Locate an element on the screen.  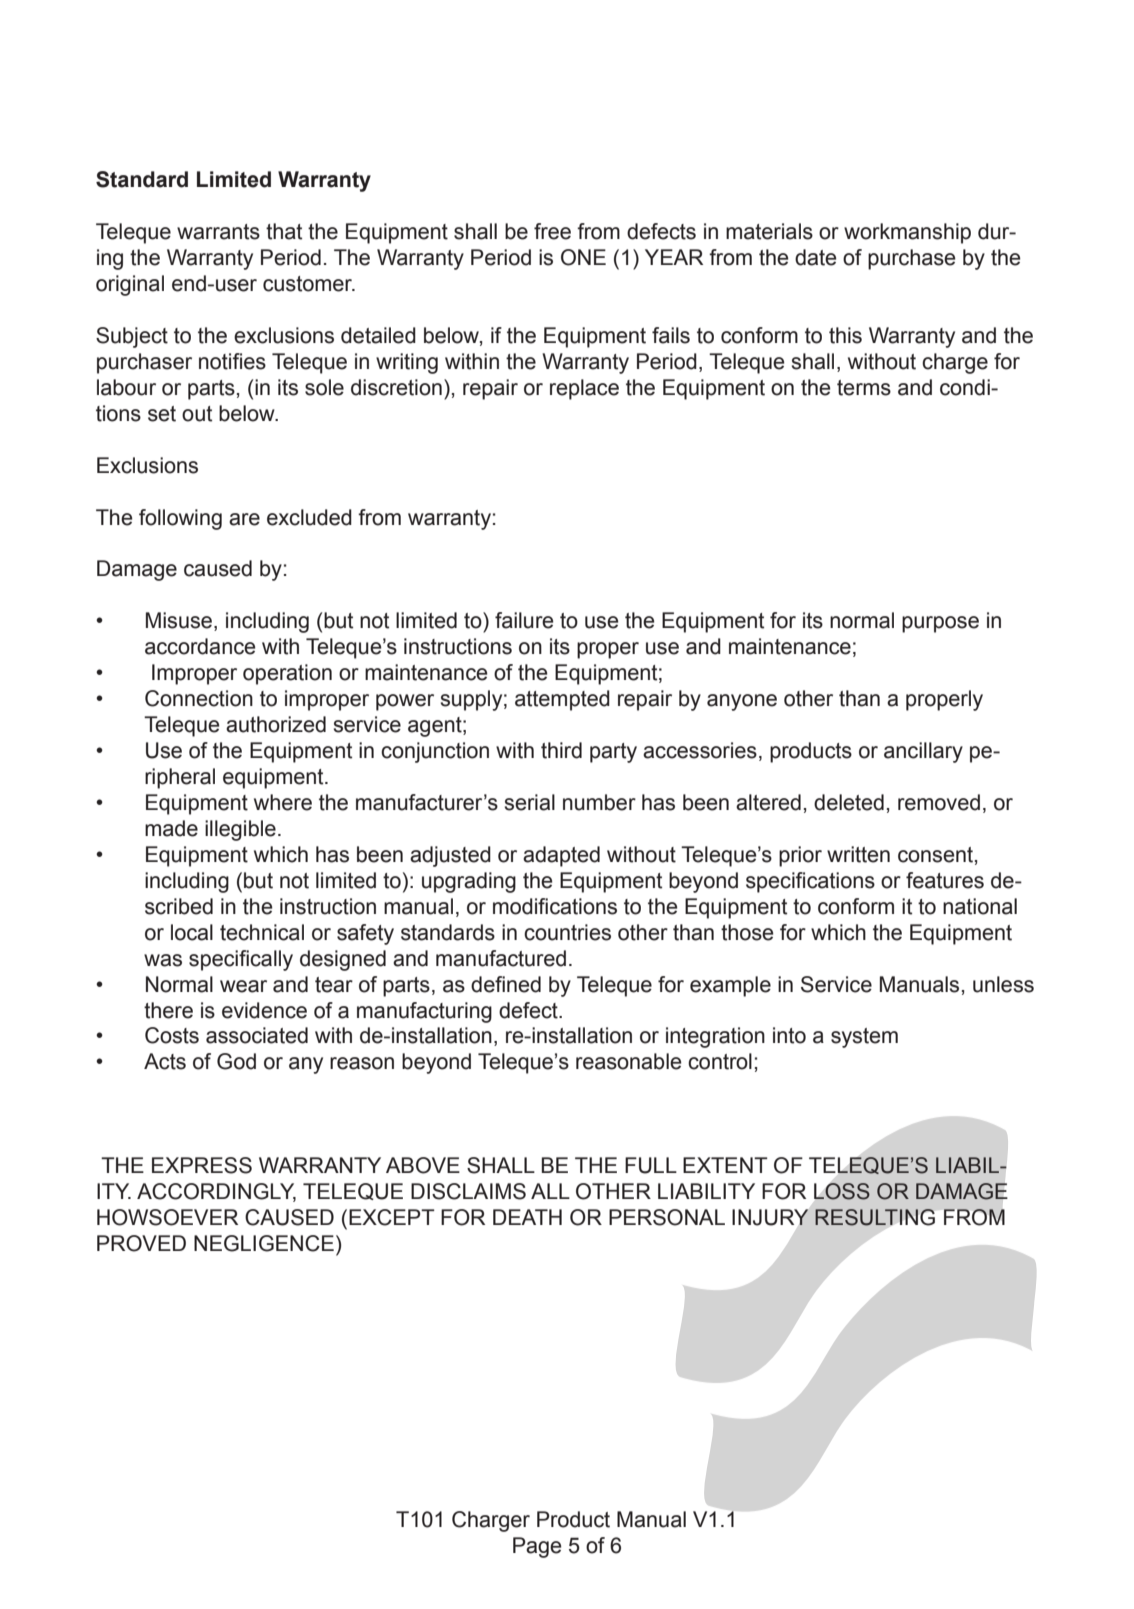
workmanship is located at coordinates (907, 233).
